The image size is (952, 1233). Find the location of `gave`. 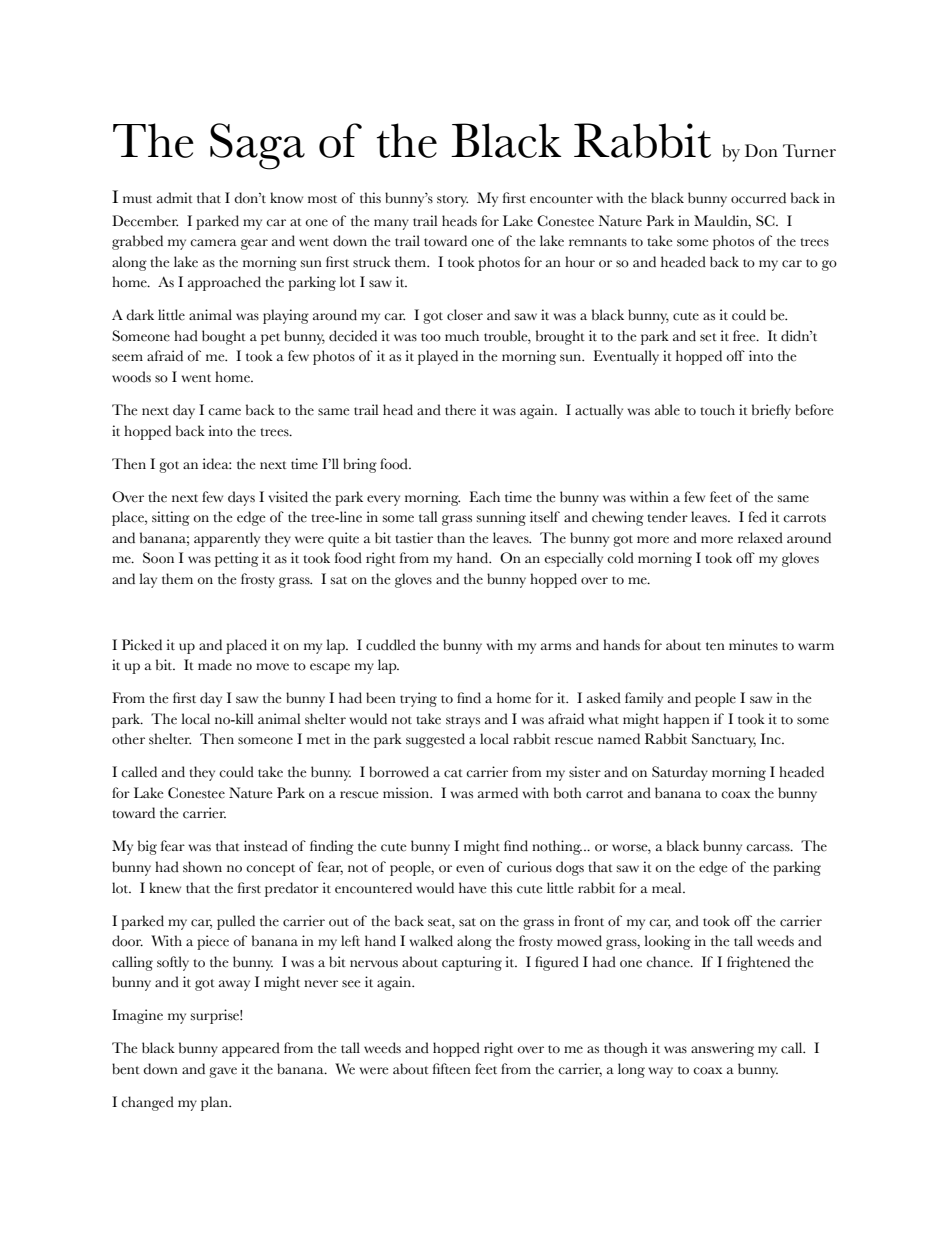

gave is located at coordinates (223, 1072).
